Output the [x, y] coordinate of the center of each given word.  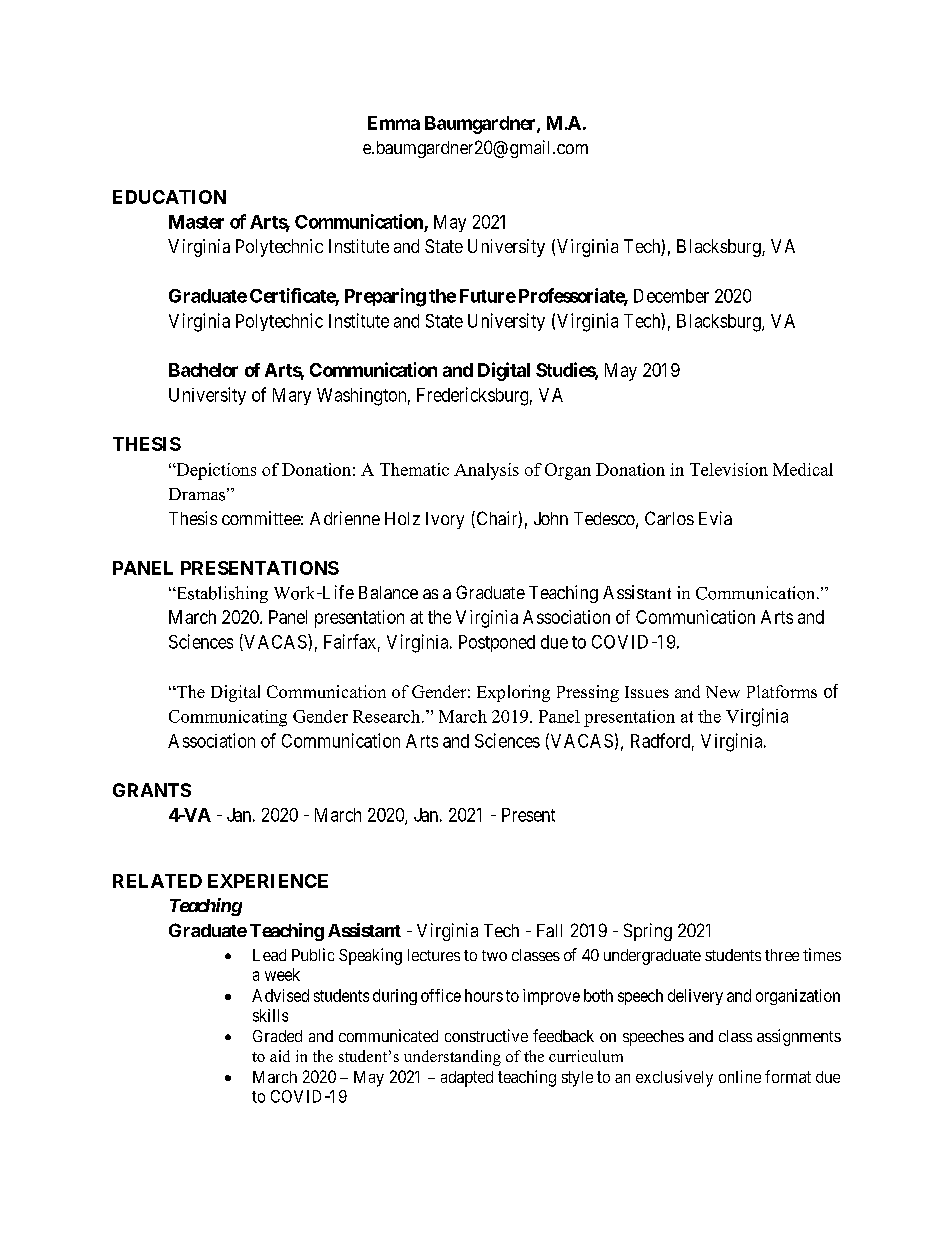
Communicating [228, 718]
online [740, 1076]
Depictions [215, 471]
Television [729, 469]
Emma [394, 123]
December [671, 296]
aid [280, 1056]
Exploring [513, 693]
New [723, 692]
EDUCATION [169, 197]
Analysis [486, 471]
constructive [486, 1035]
